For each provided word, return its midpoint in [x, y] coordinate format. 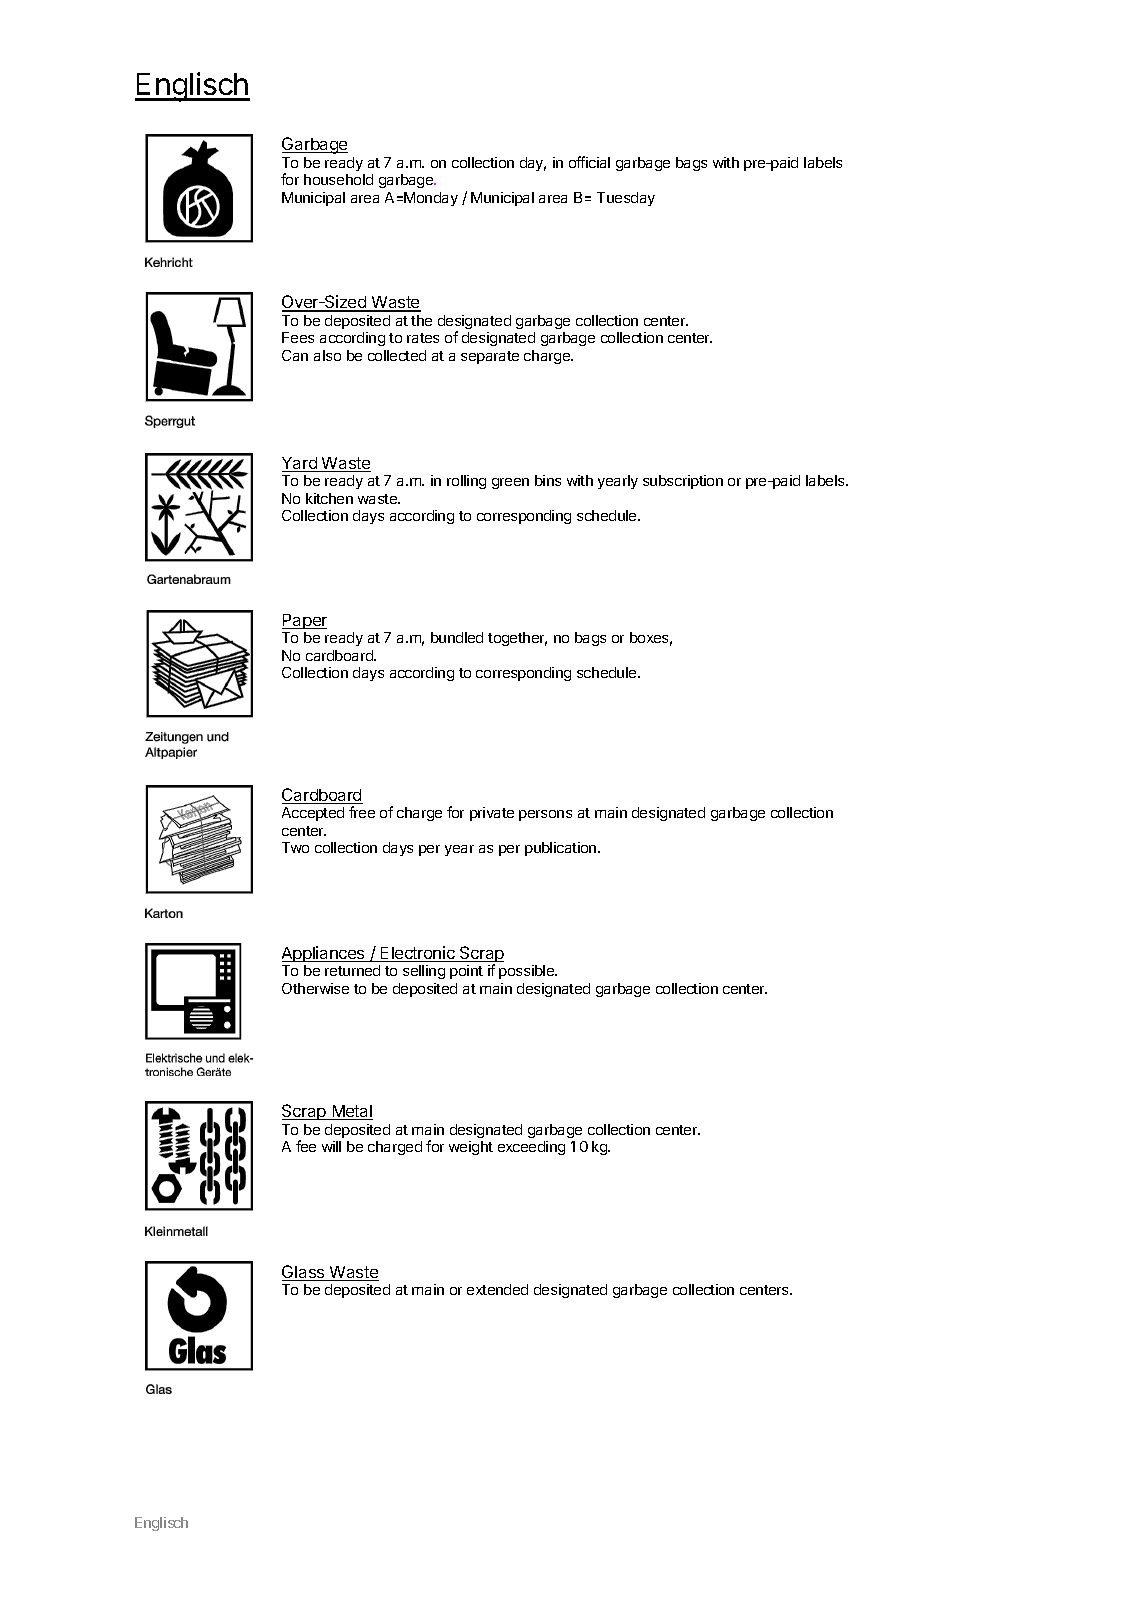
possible [528, 972]
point [466, 972]
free [362, 812]
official [589, 162]
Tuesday [626, 199]
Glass [304, 1273]
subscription [683, 482]
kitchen [329, 498]
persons [545, 815]
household [338, 179]
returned [352, 970]
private [492, 814]
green [510, 483]
